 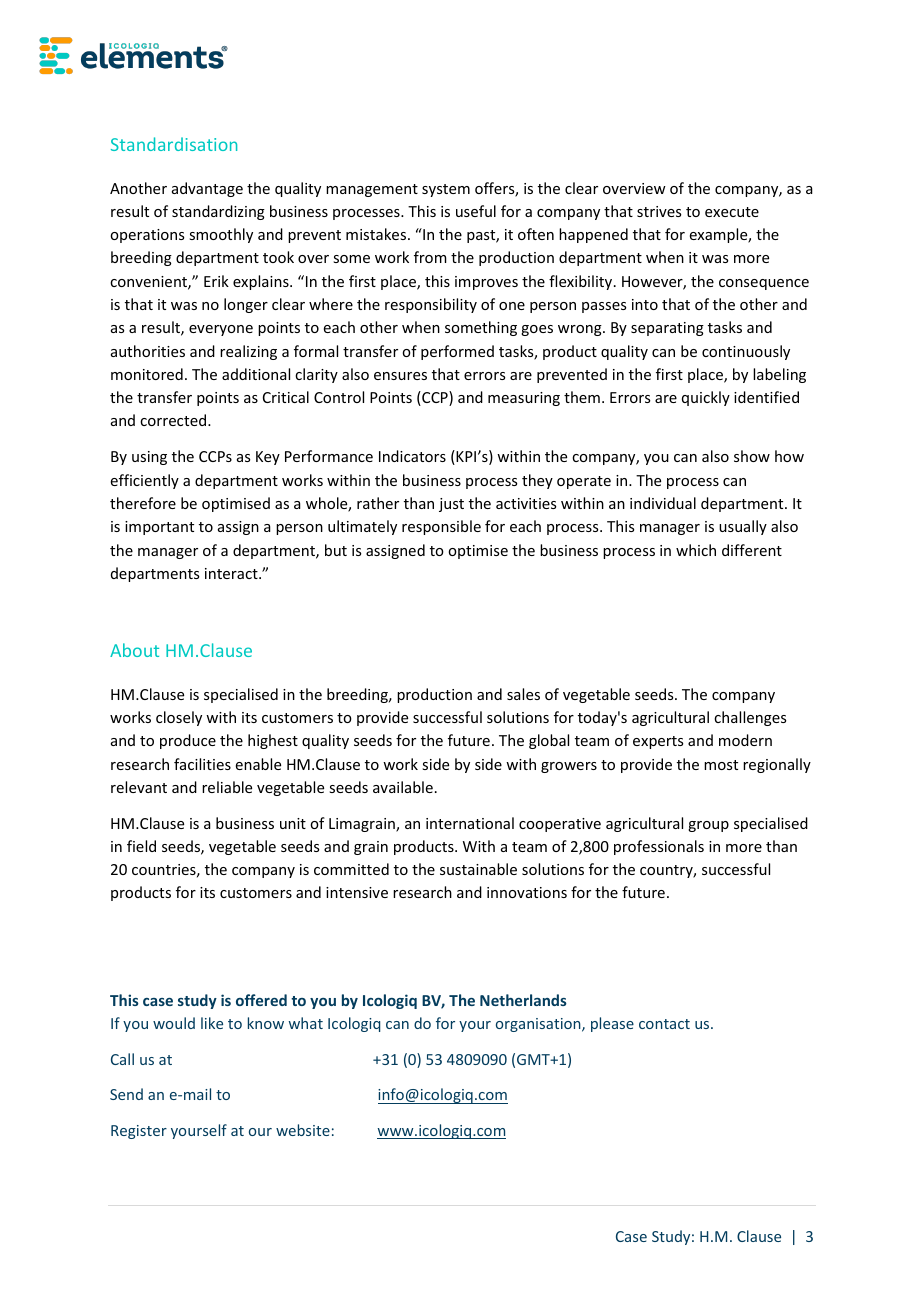 What do you see at coordinates (303, 1130) in the page?
I see `website` at bounding box center [303, 1130].
